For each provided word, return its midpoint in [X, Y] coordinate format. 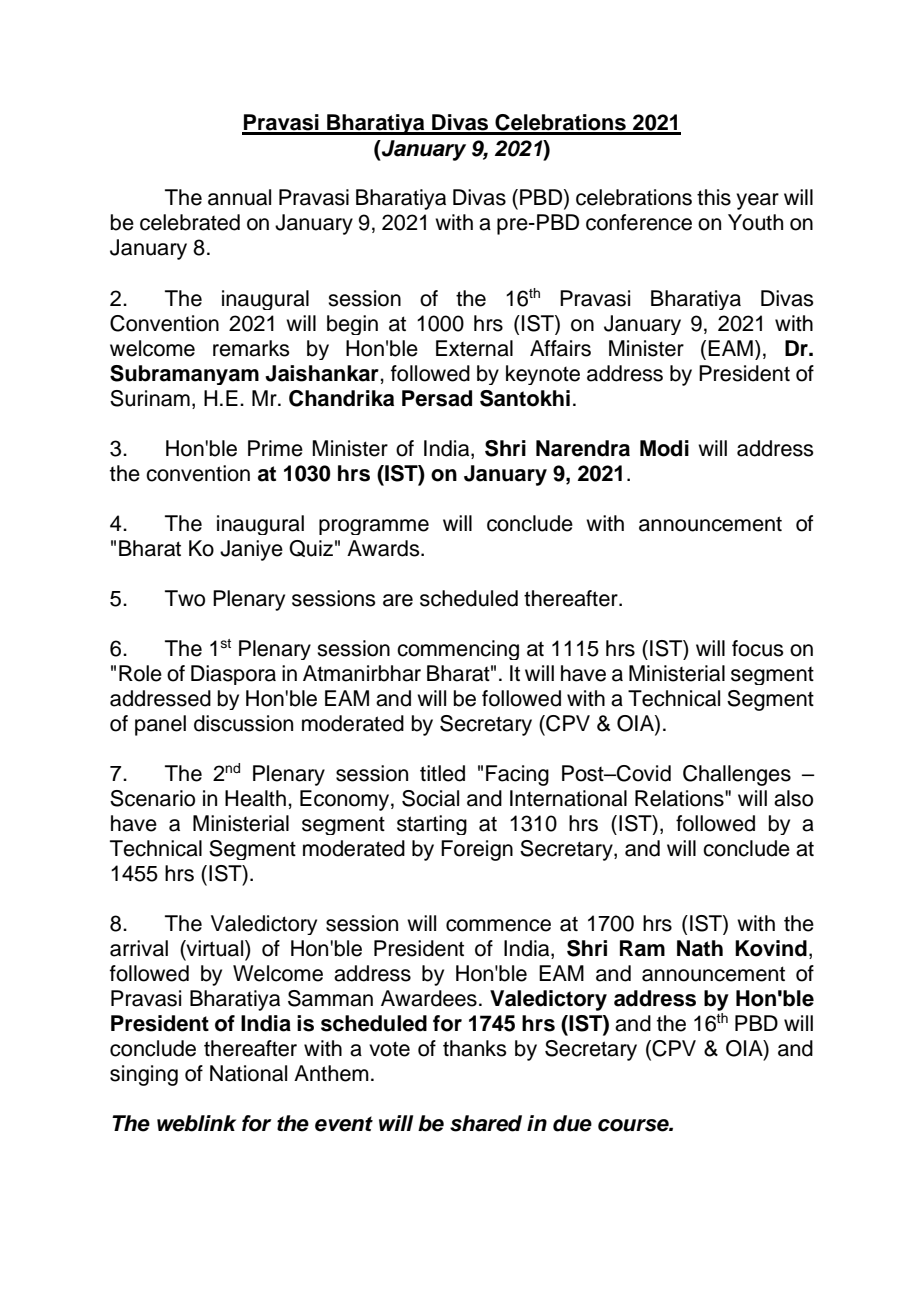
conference [639, 222]
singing [144, 1075]
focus [758, 648]
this [714, 197]
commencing [458, 650]
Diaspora [233, 675]
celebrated [190, 222]
